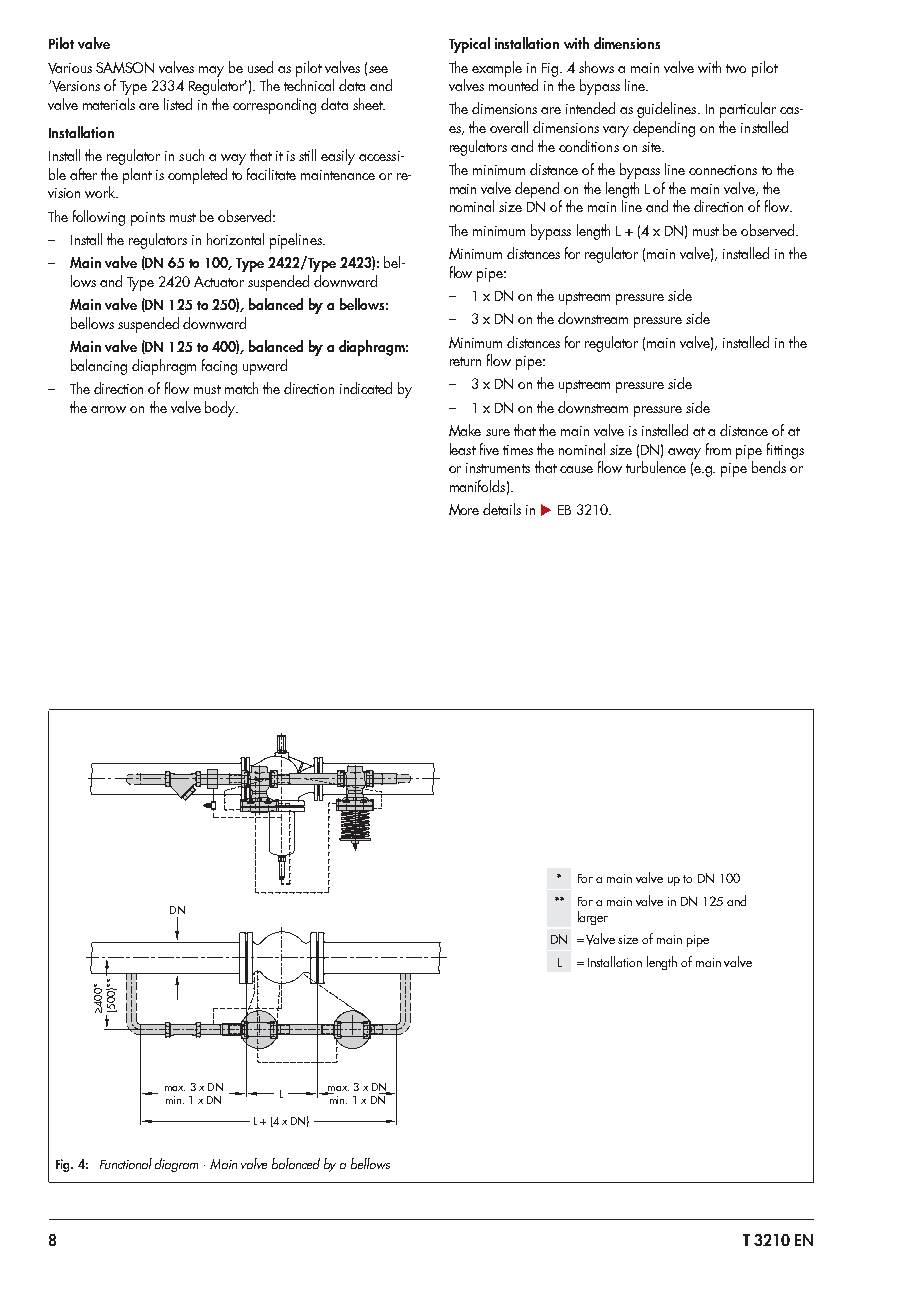 This screenshot has width=924, height=1308. I want to click on More, so click(464, 509).
